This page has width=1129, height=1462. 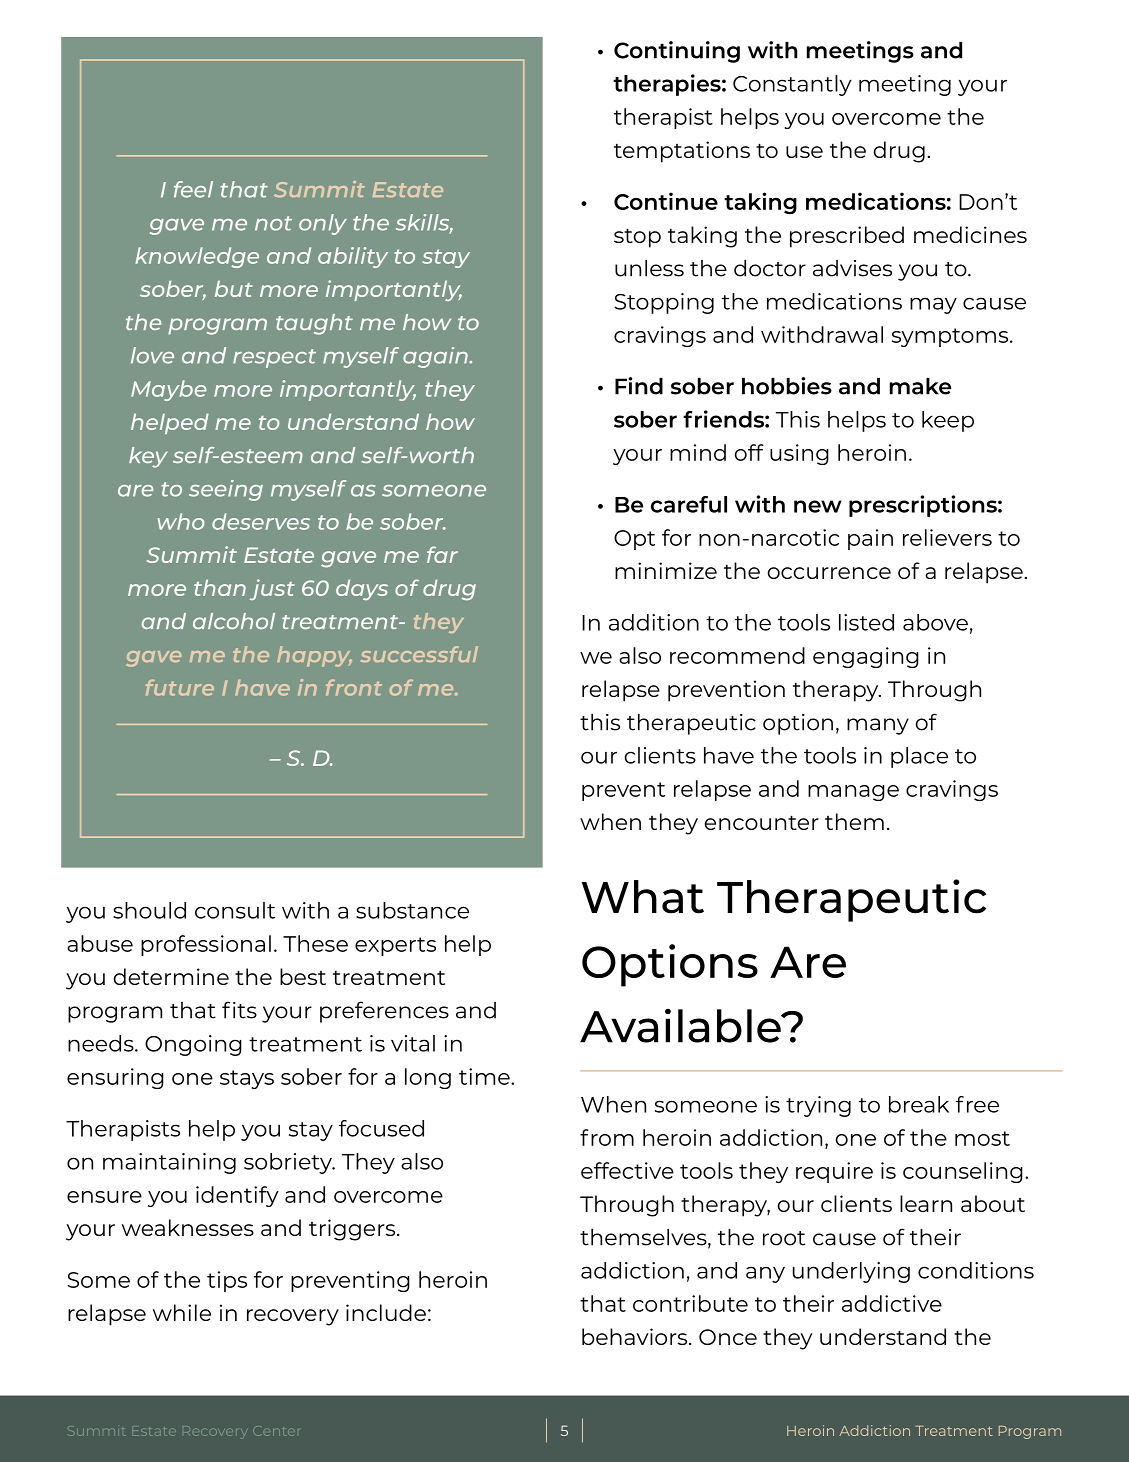 I want to click on Center, so click(x=276, y=1431).
